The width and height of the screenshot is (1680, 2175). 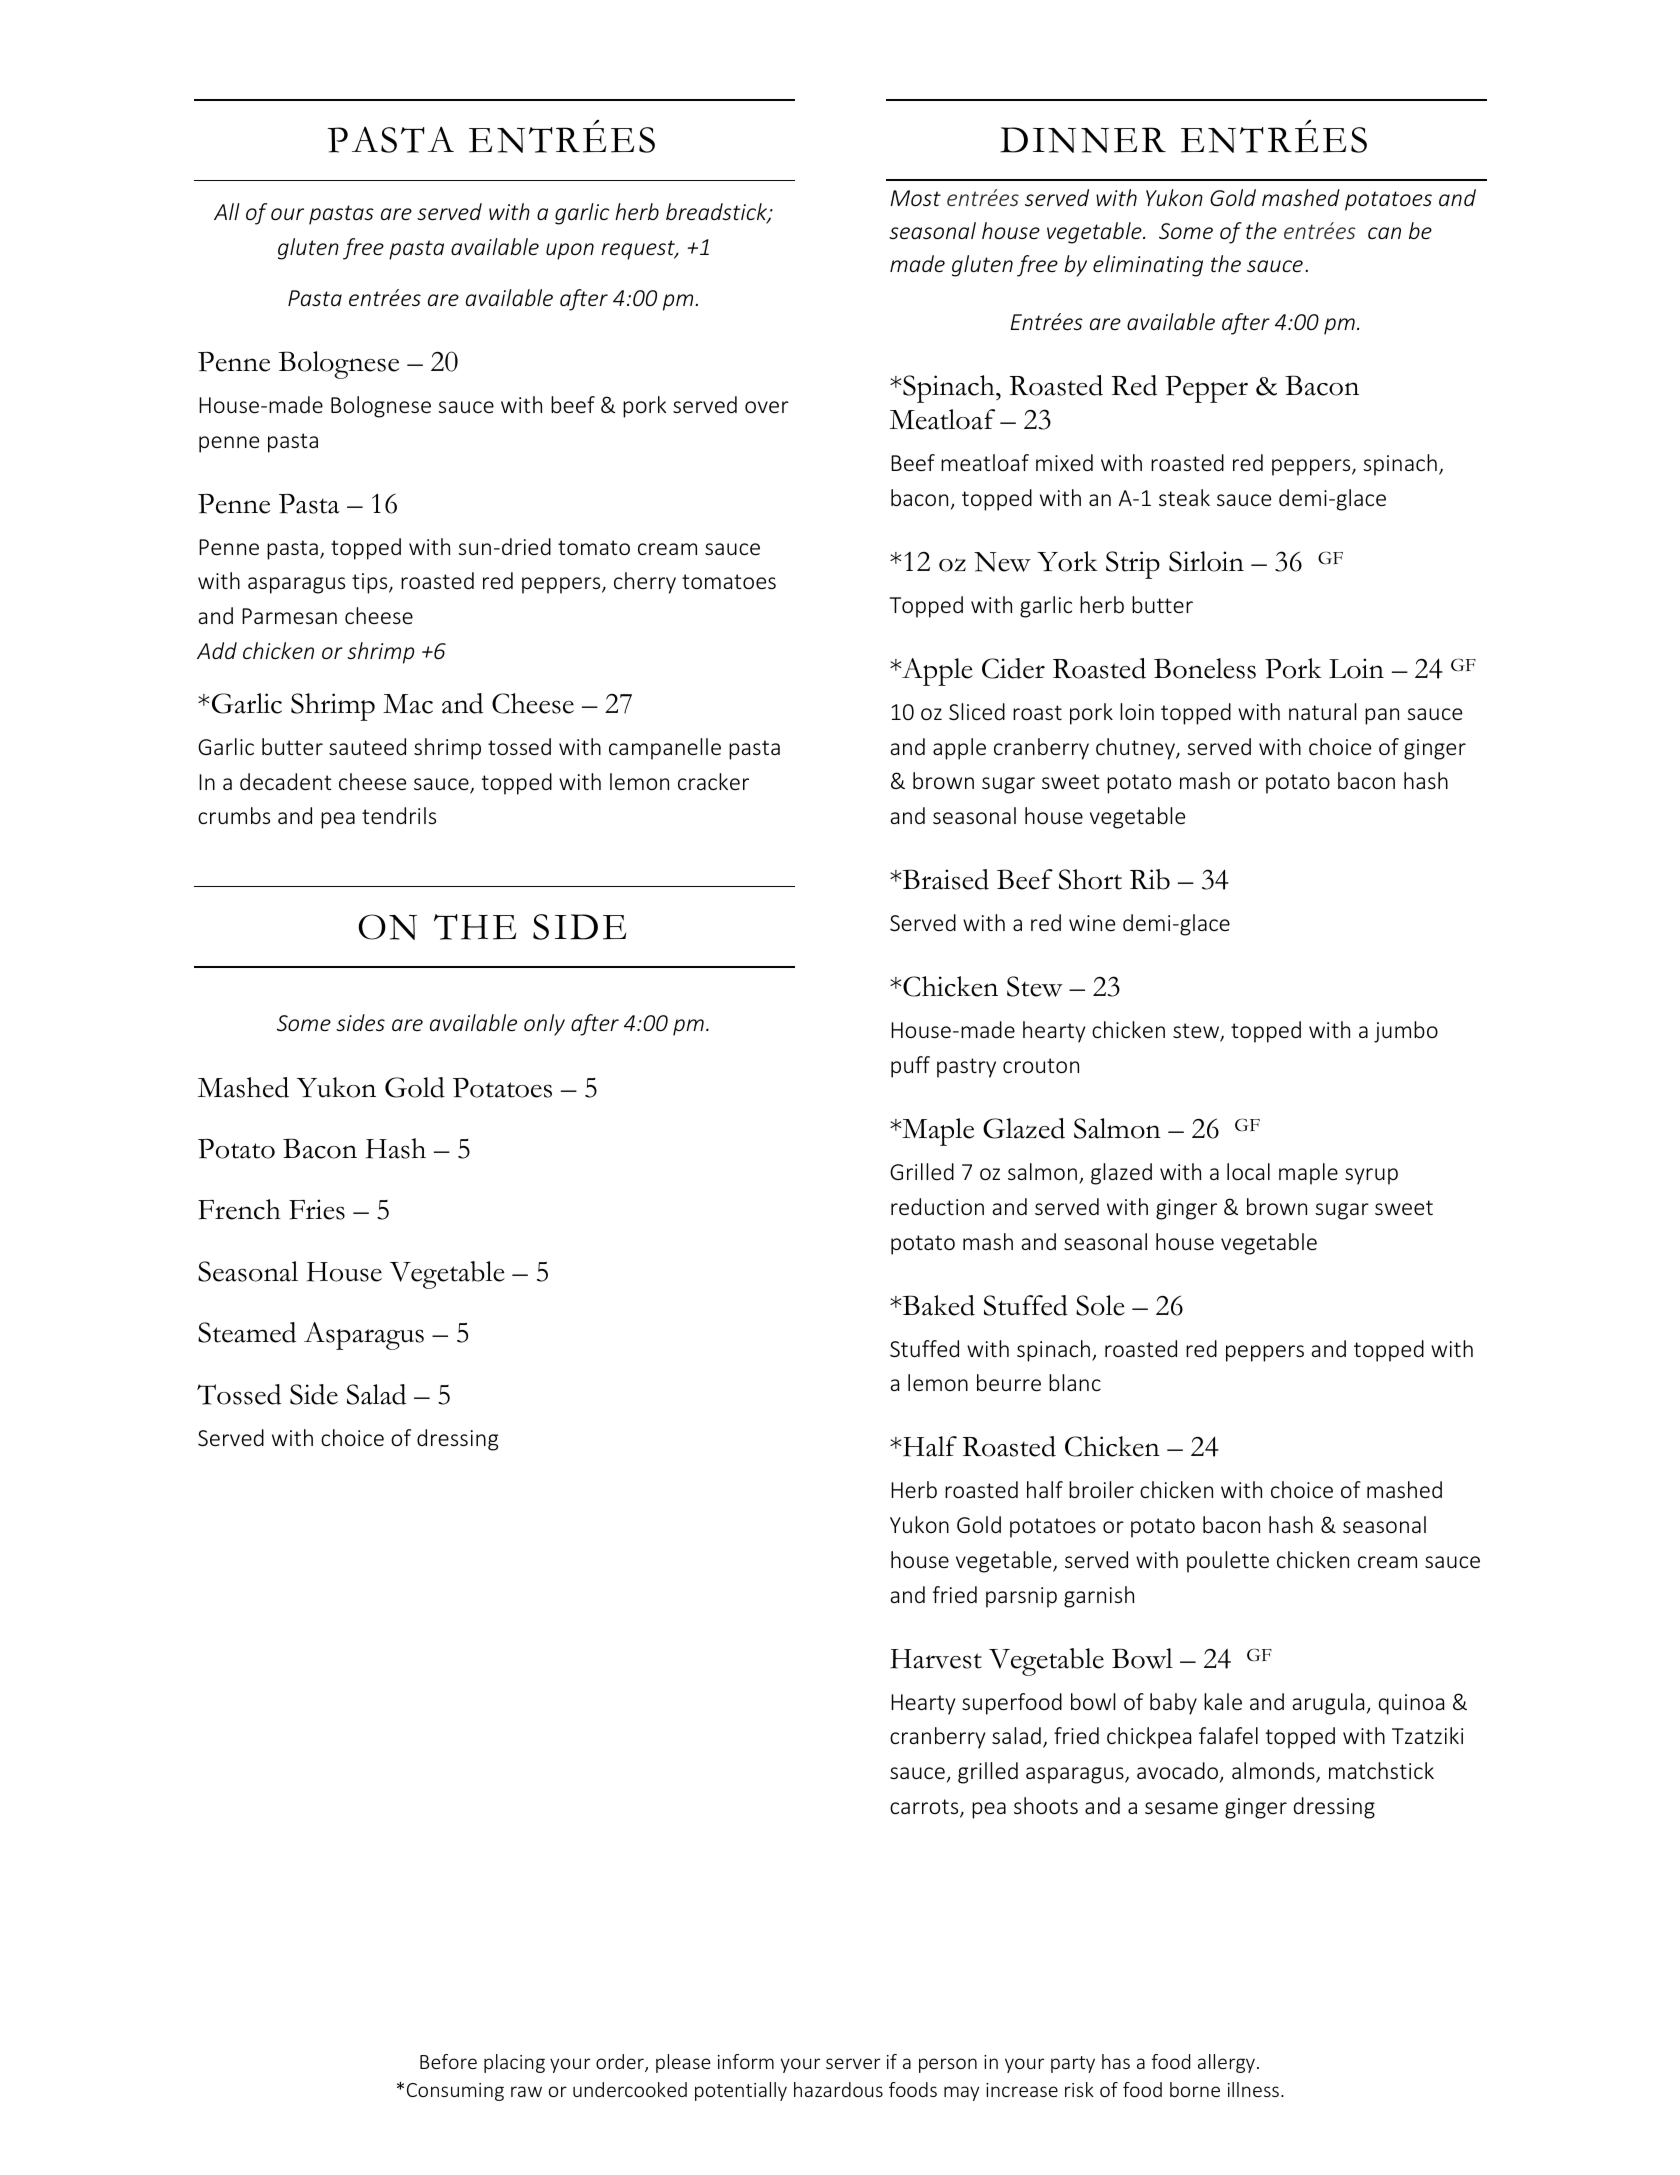 What do you see at coordinates (1075, 1382) in the screenshot?
I see `blanc` at bounding box center [1075, 1382].
